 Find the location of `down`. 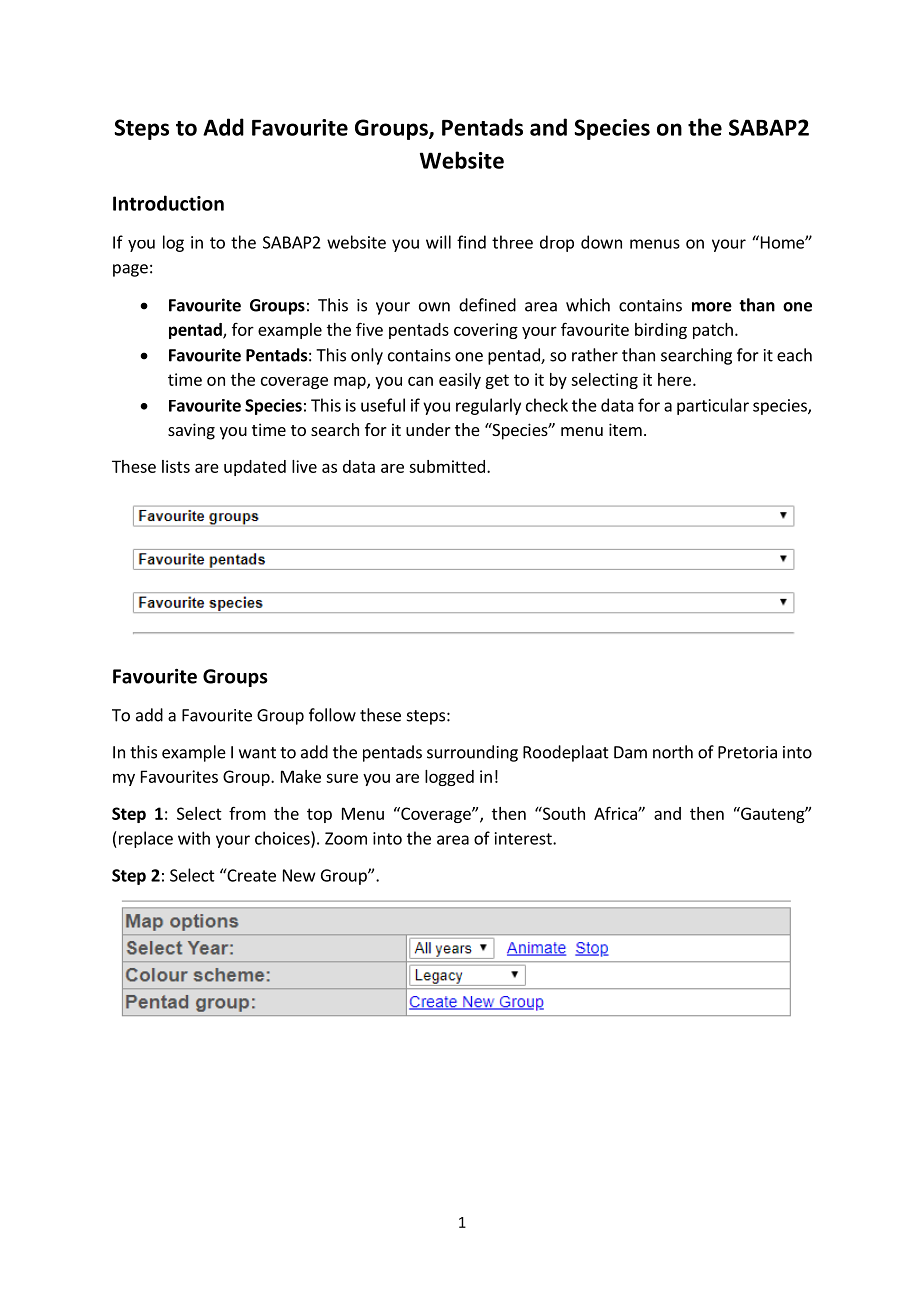

down is located at coordinates (601, 242).
